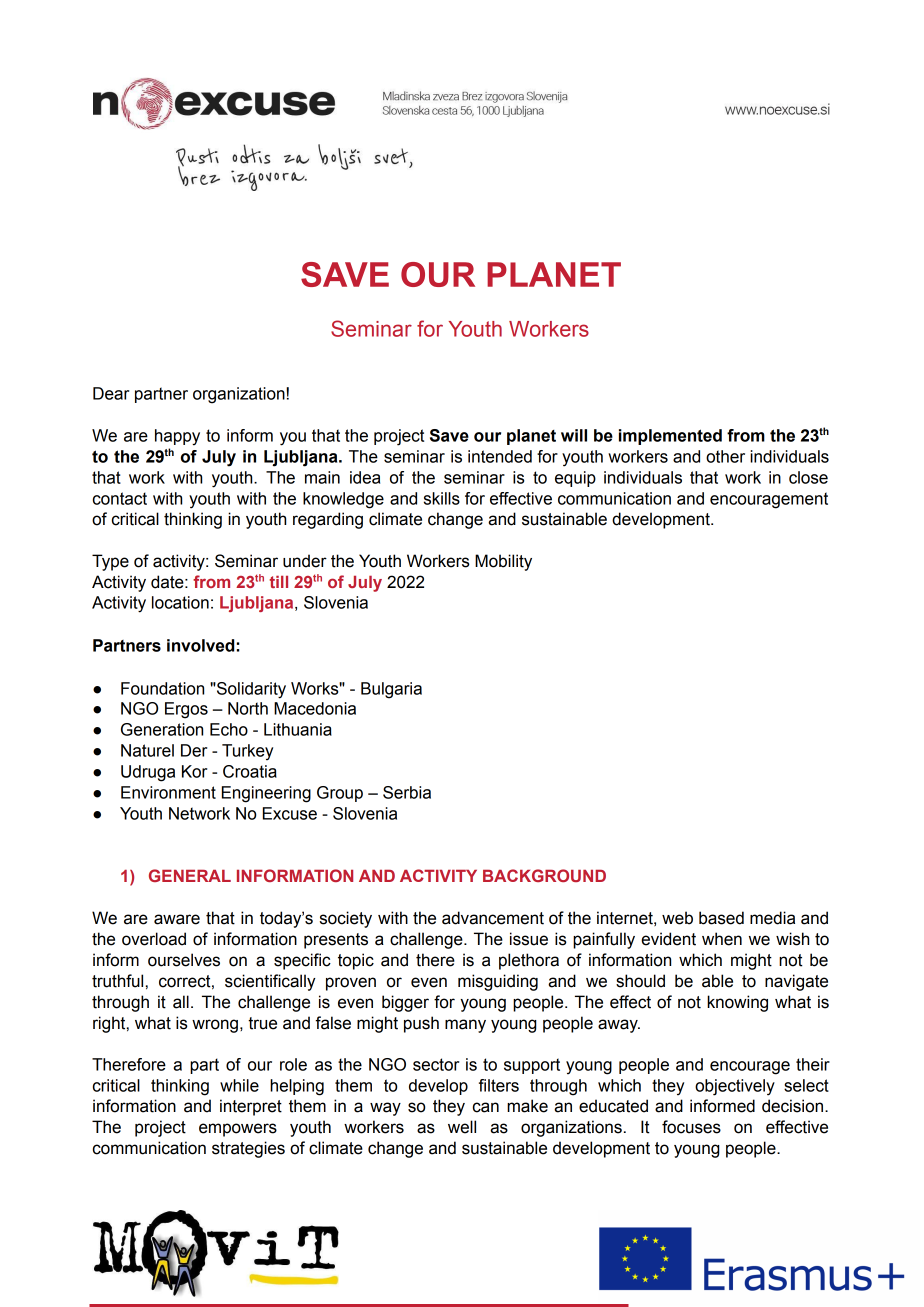 Image resolution: width=924 pixels, height=1307 pixels. What do you see at coordinates (670, 437) in the screenshot?
I see `implemented` at bounding box center [670, 437].
